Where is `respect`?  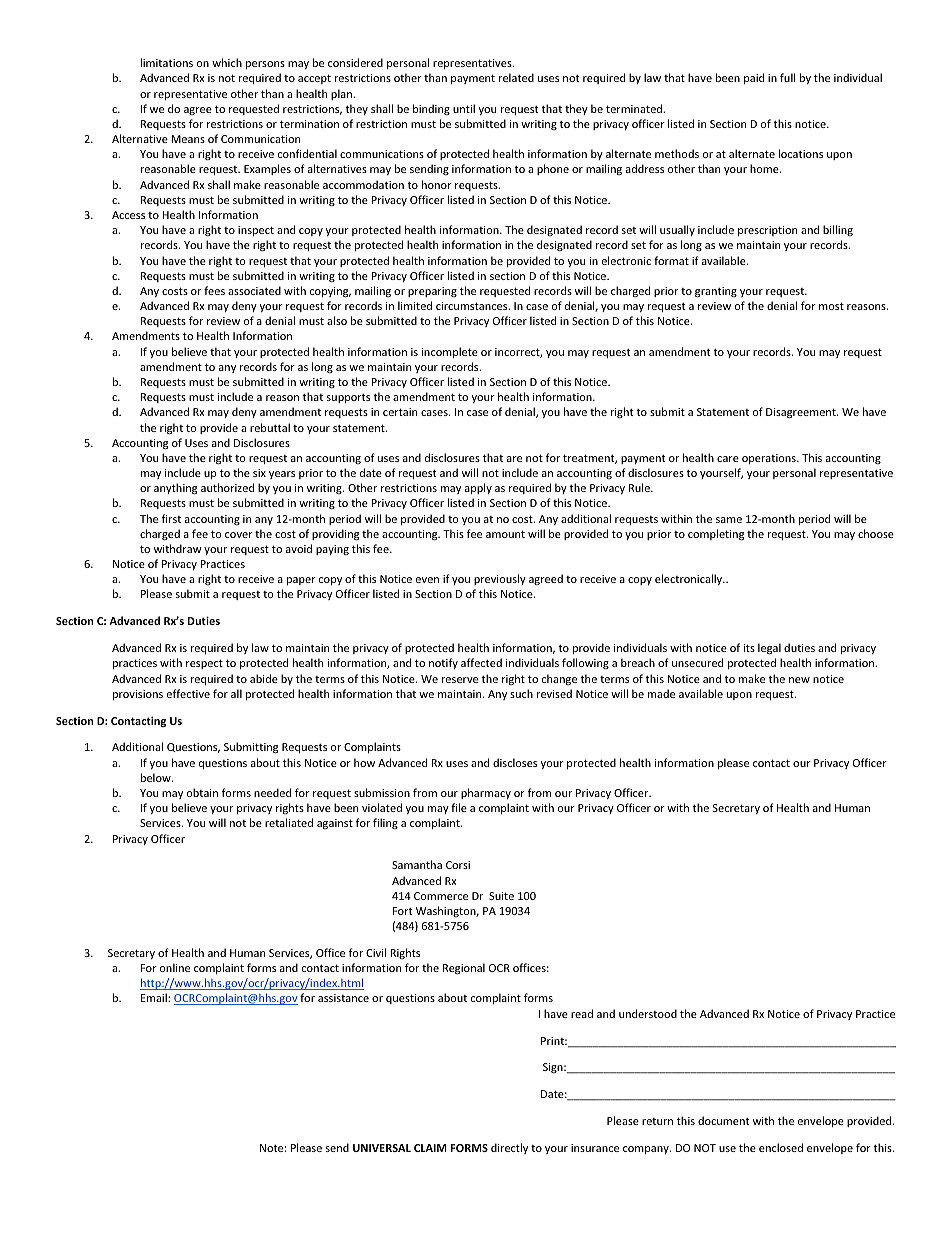
respect is located at coordinates (204, 664).
